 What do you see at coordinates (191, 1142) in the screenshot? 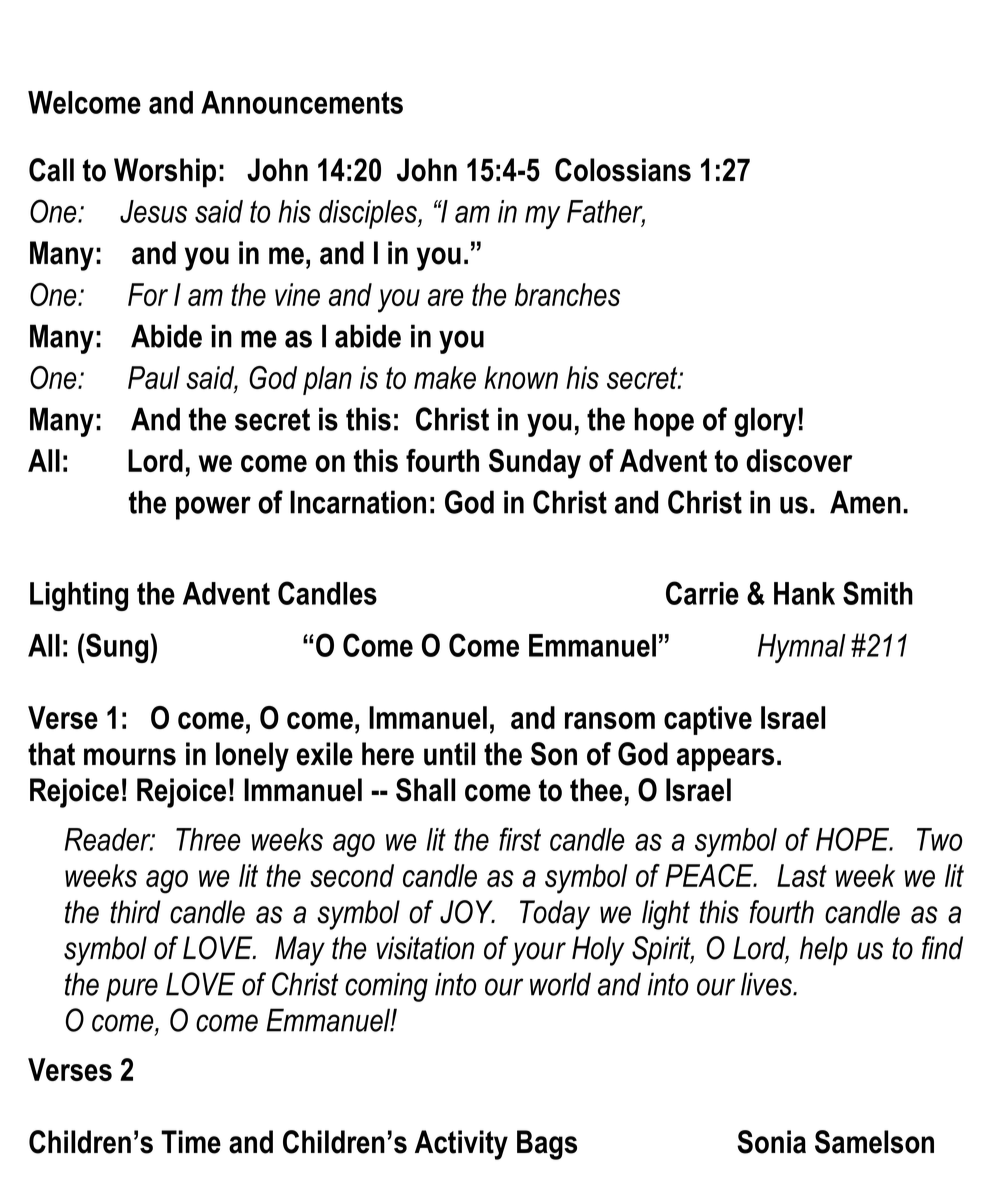
I see `Time` at bounding box center [191, 1142].
